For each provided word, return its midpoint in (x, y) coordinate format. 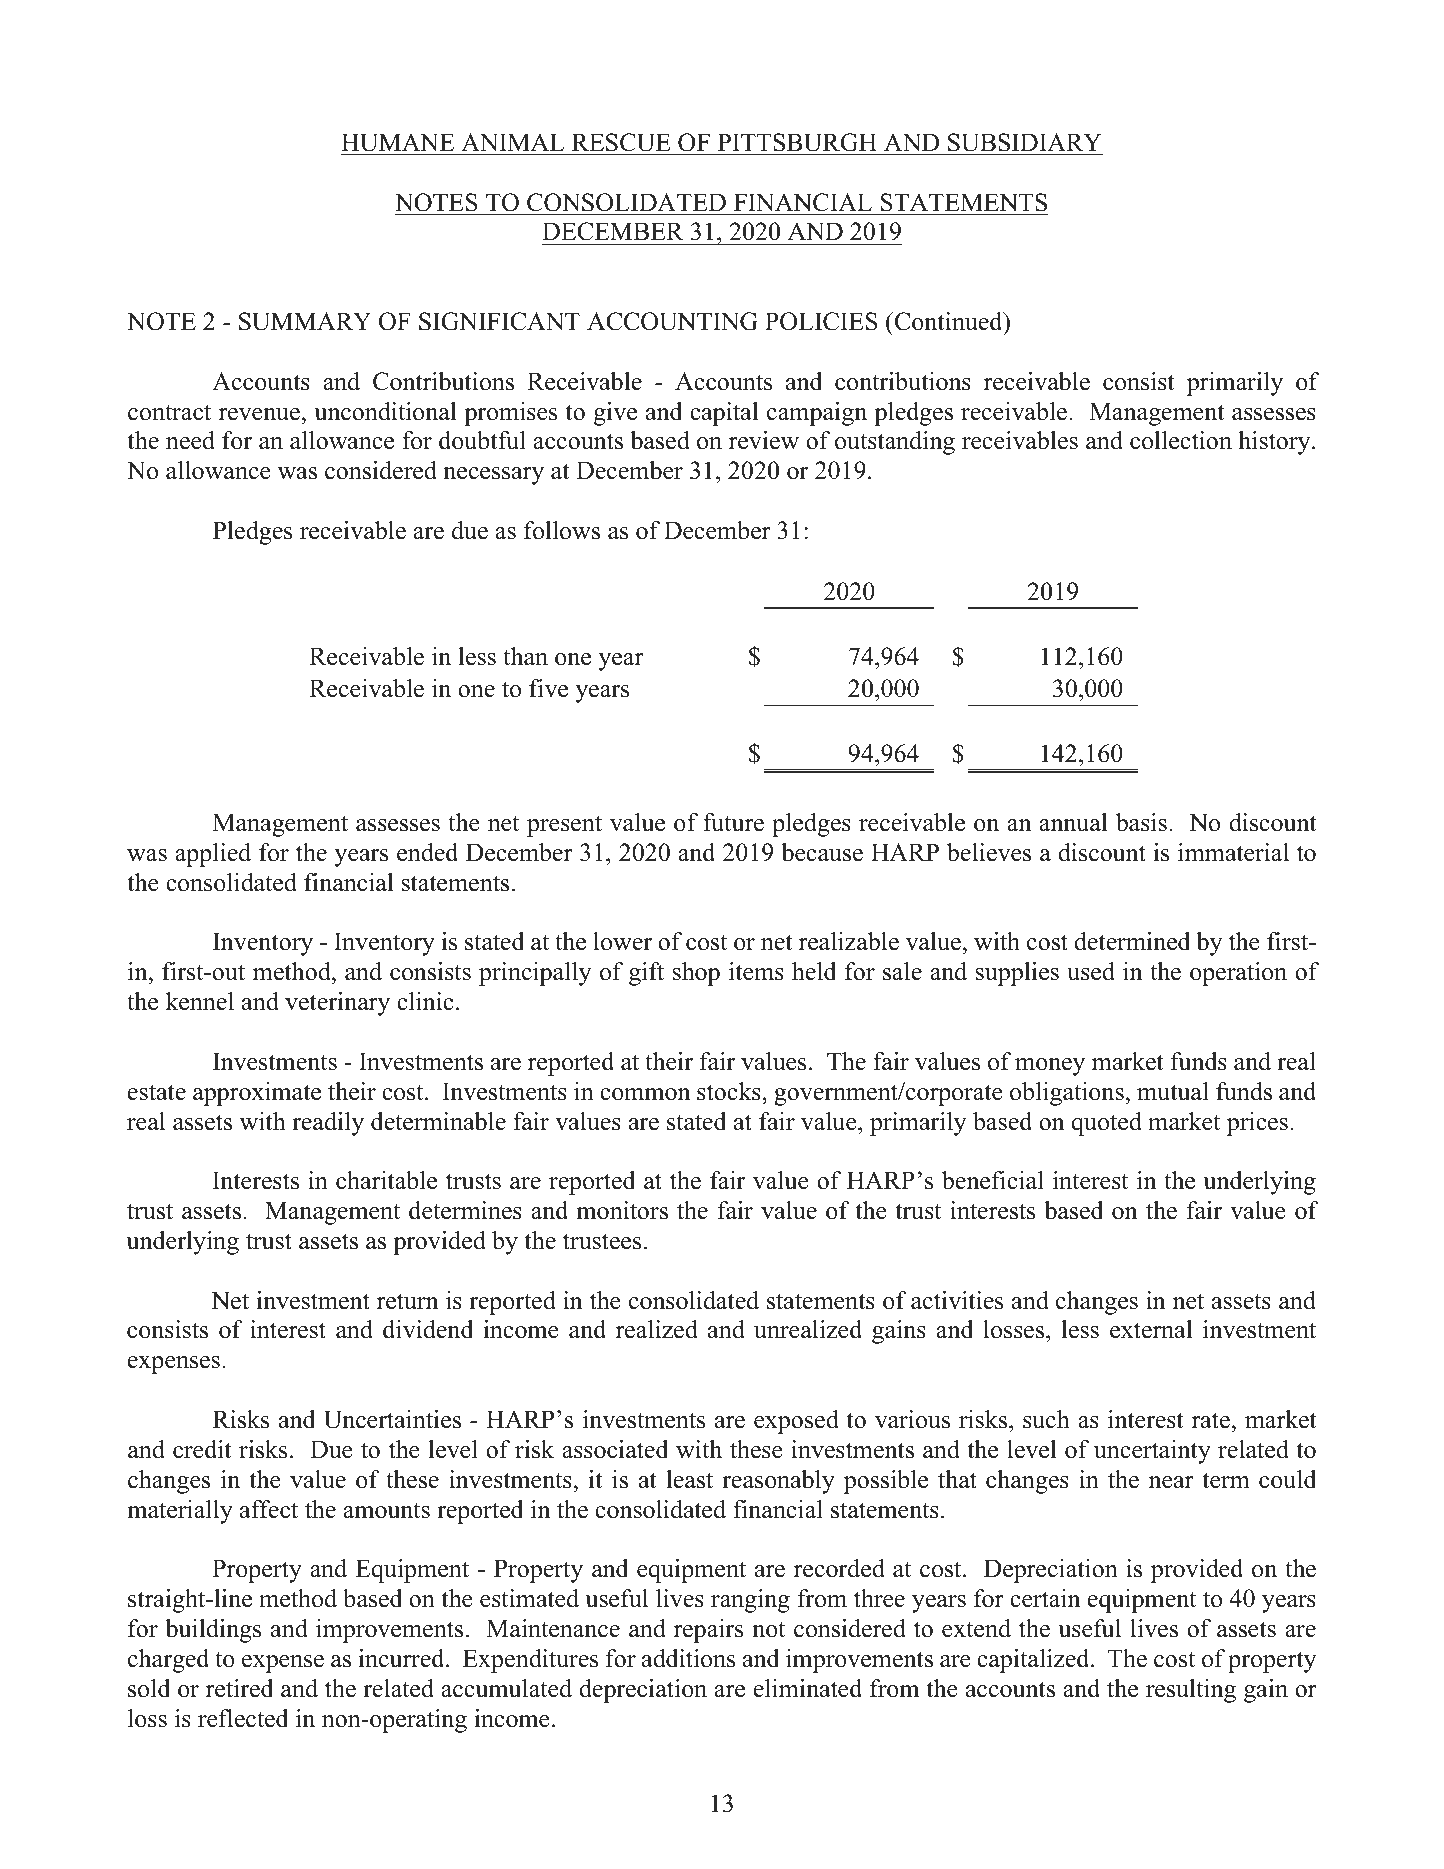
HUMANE (397, 142)
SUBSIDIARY (1024, 142)
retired (240, 1688)
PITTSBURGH (797, 142)
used (1091, 971)
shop (696, 974)
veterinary (337, 1004)
